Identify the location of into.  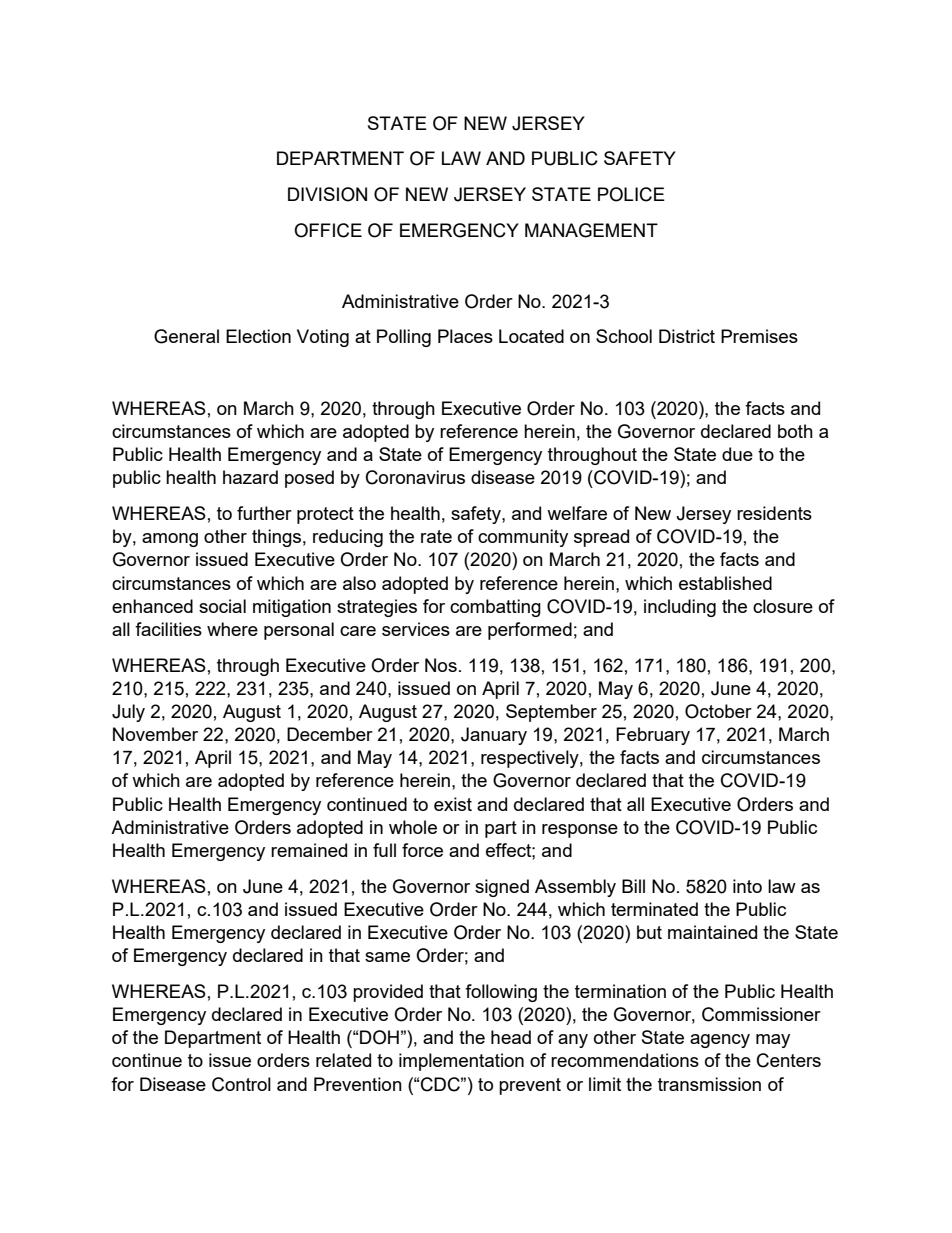
(747, 886).
